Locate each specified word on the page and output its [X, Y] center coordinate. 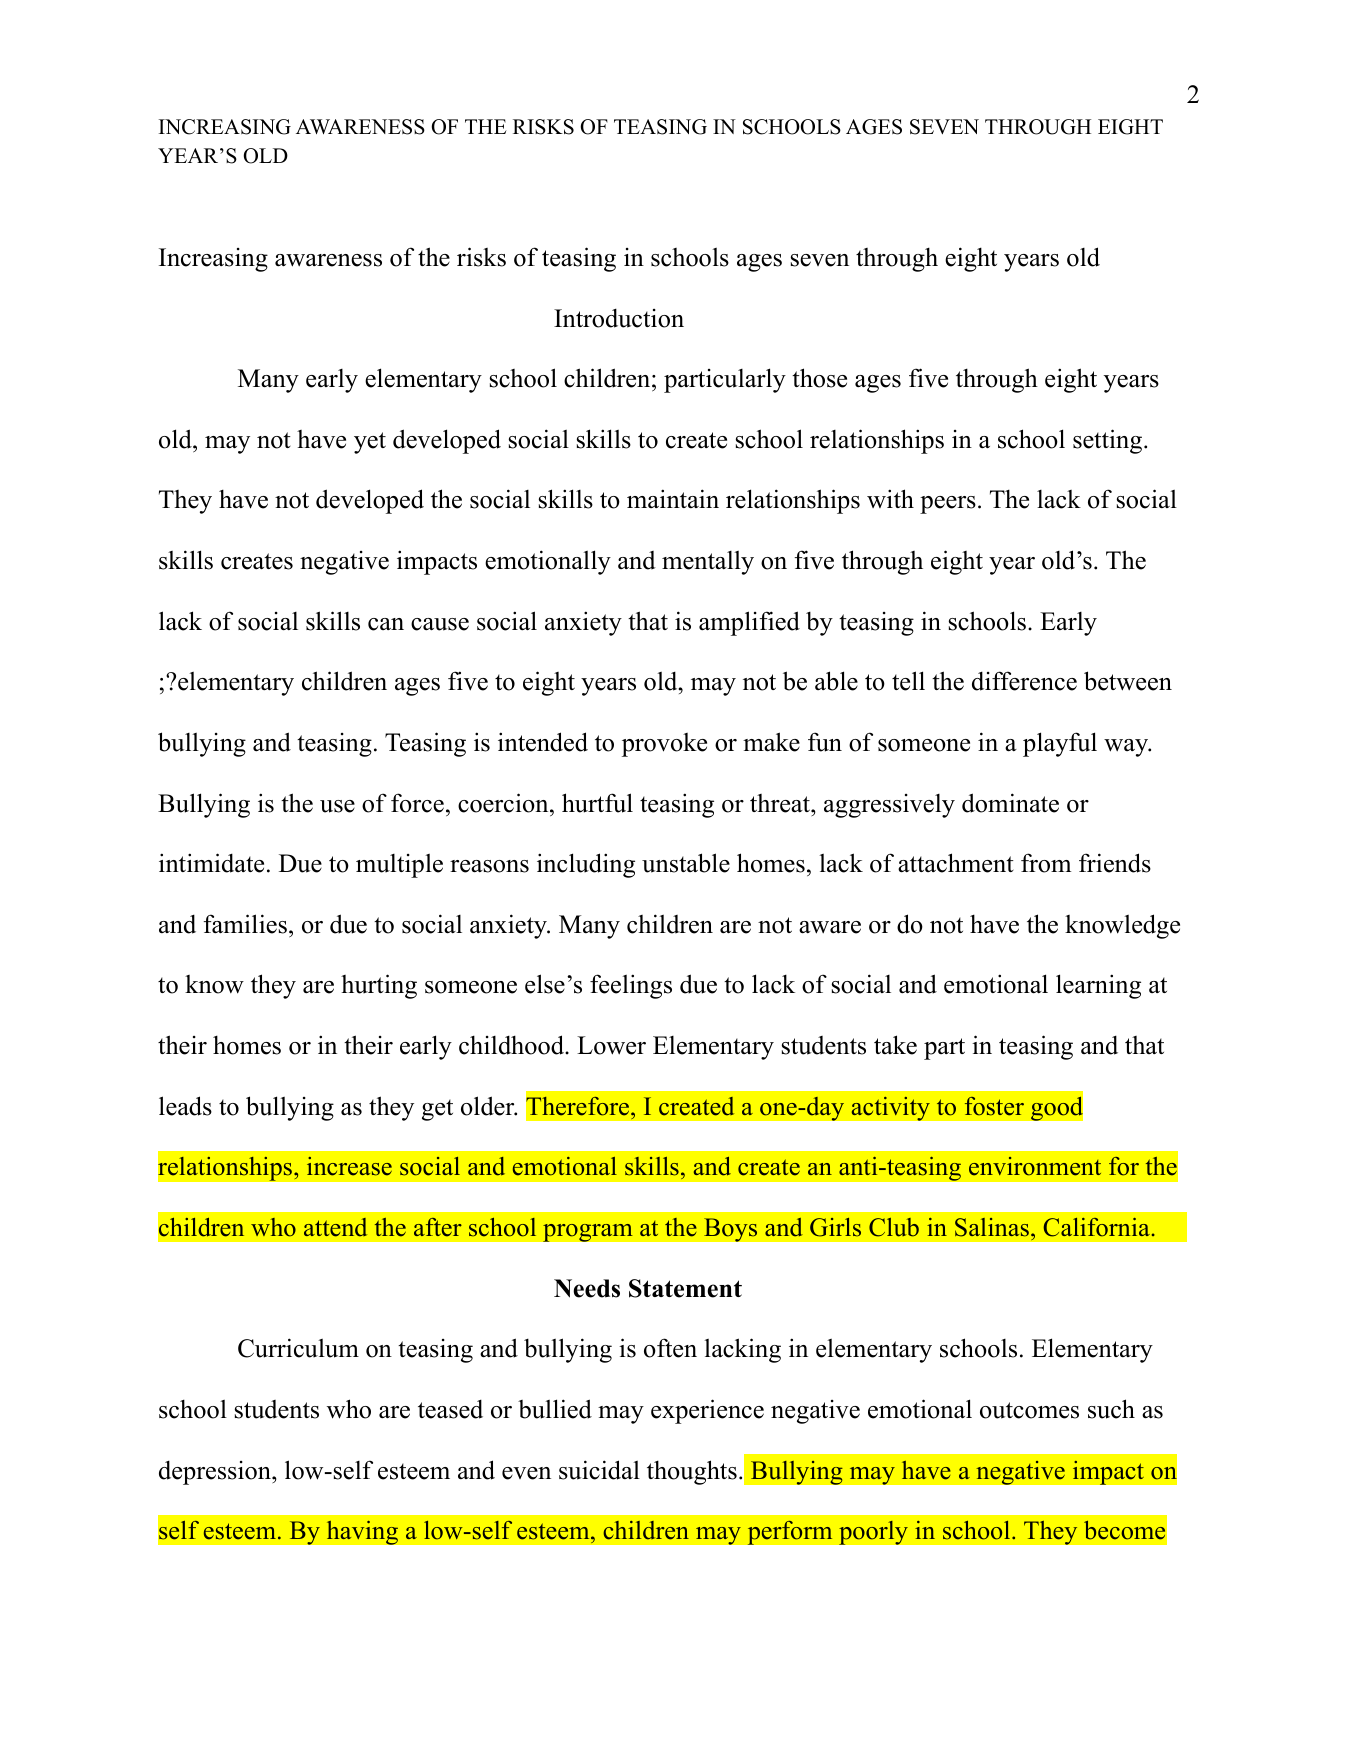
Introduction [619, 318]
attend [335, 1227]
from [1046, 863]
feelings [631, 986]
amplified [749, 623]
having [362, 1532]
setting [1107, 441]
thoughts [692, 1472]
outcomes [1029, 1410]
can [386, 624]
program [588, 1232]
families [245, 924]
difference [1024, 681]
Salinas [992, 1227]
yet [370, 443]
